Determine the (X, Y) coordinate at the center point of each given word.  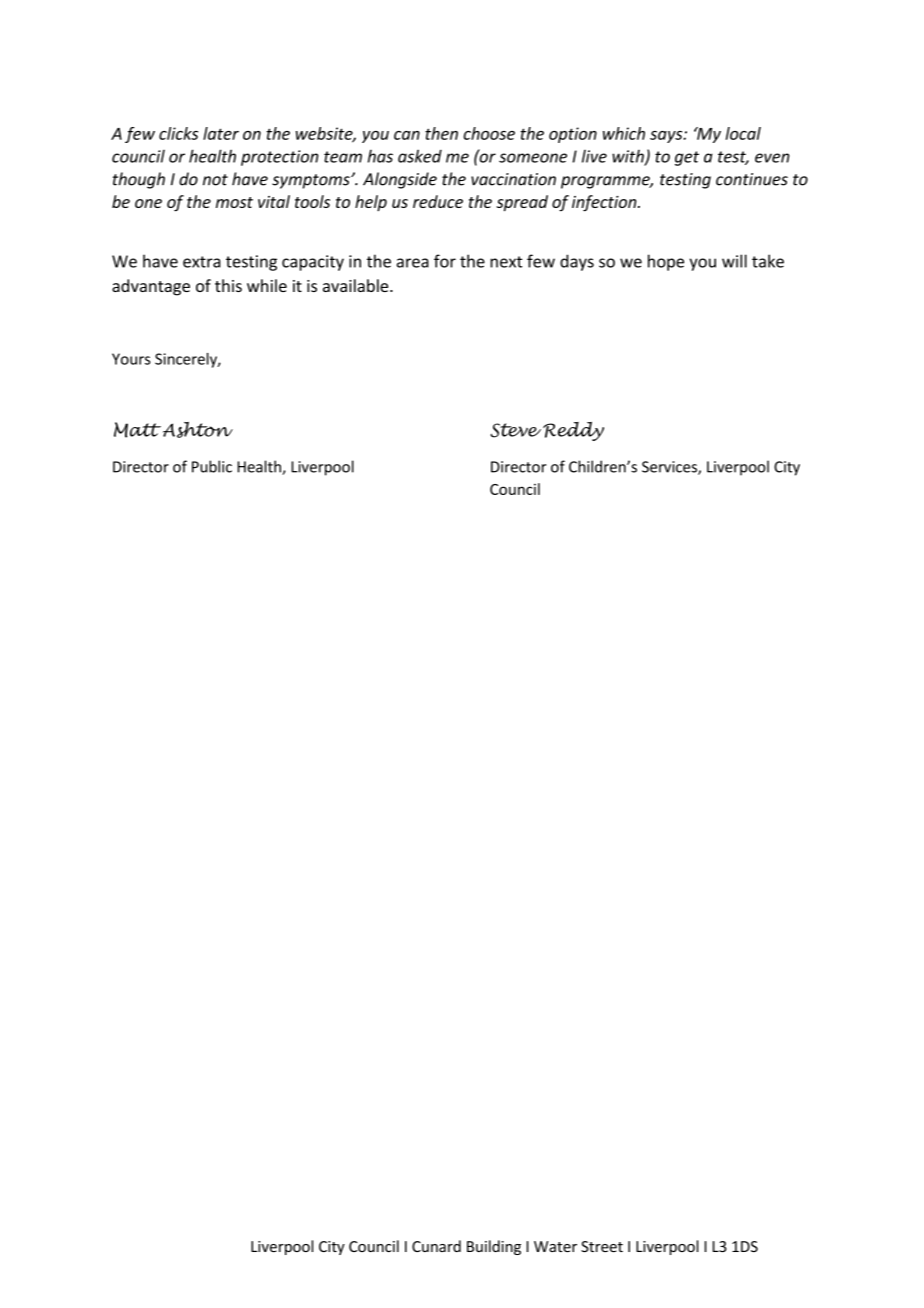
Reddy (573, 431)
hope (666, 262)
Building (494, 1247)
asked (420, 156)
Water (555, 1246)
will (734, 261)
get (687, 158)
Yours (131, 359)
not (215, 180)
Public (212, 466)
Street (602, 1246)
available (357, 285)
